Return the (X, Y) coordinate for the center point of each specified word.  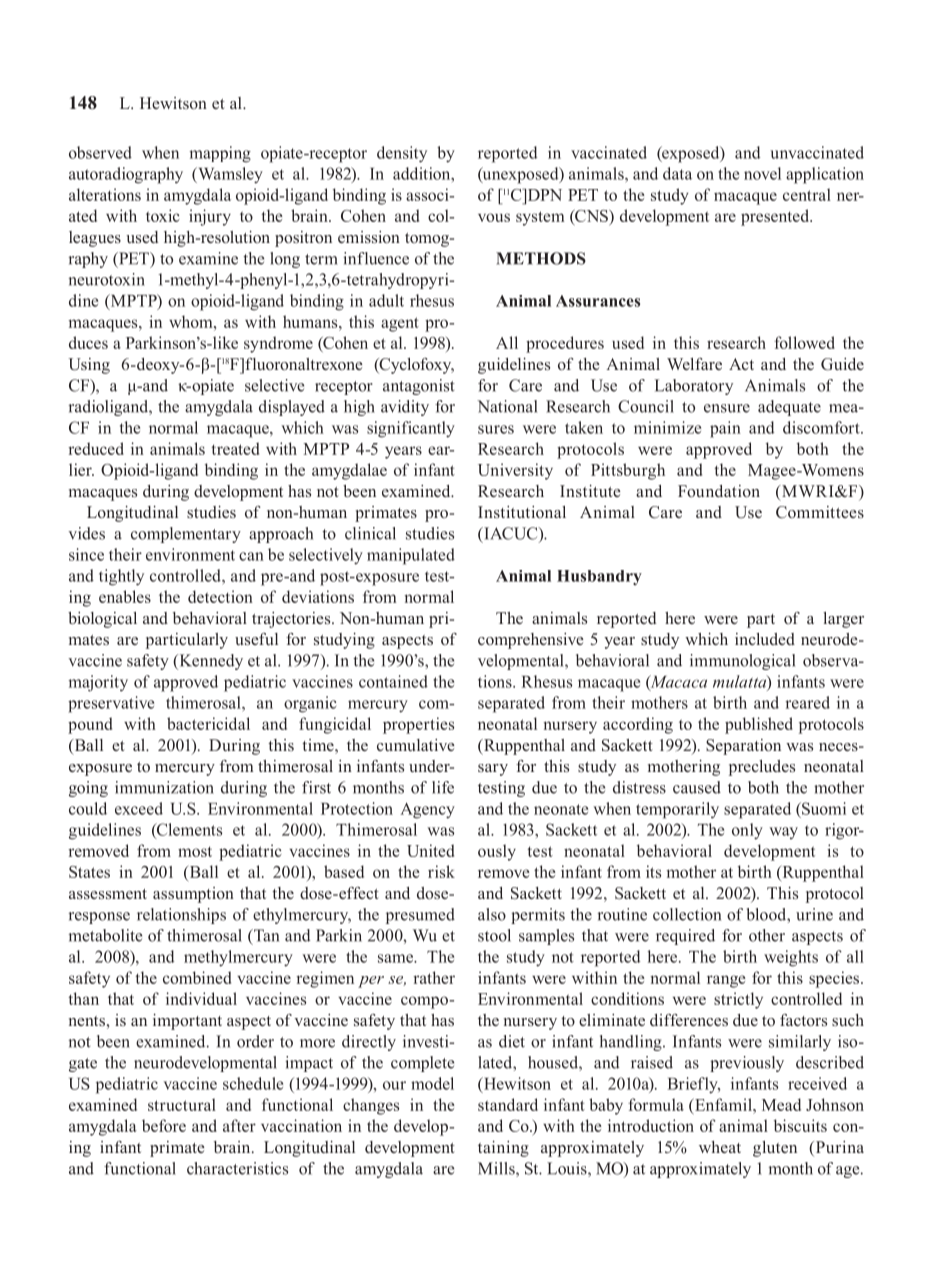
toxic (163, 215)
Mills (497, 1169)
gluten (775, 1149)
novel (762, 173)
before (164, 1125)
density (402, 154)
